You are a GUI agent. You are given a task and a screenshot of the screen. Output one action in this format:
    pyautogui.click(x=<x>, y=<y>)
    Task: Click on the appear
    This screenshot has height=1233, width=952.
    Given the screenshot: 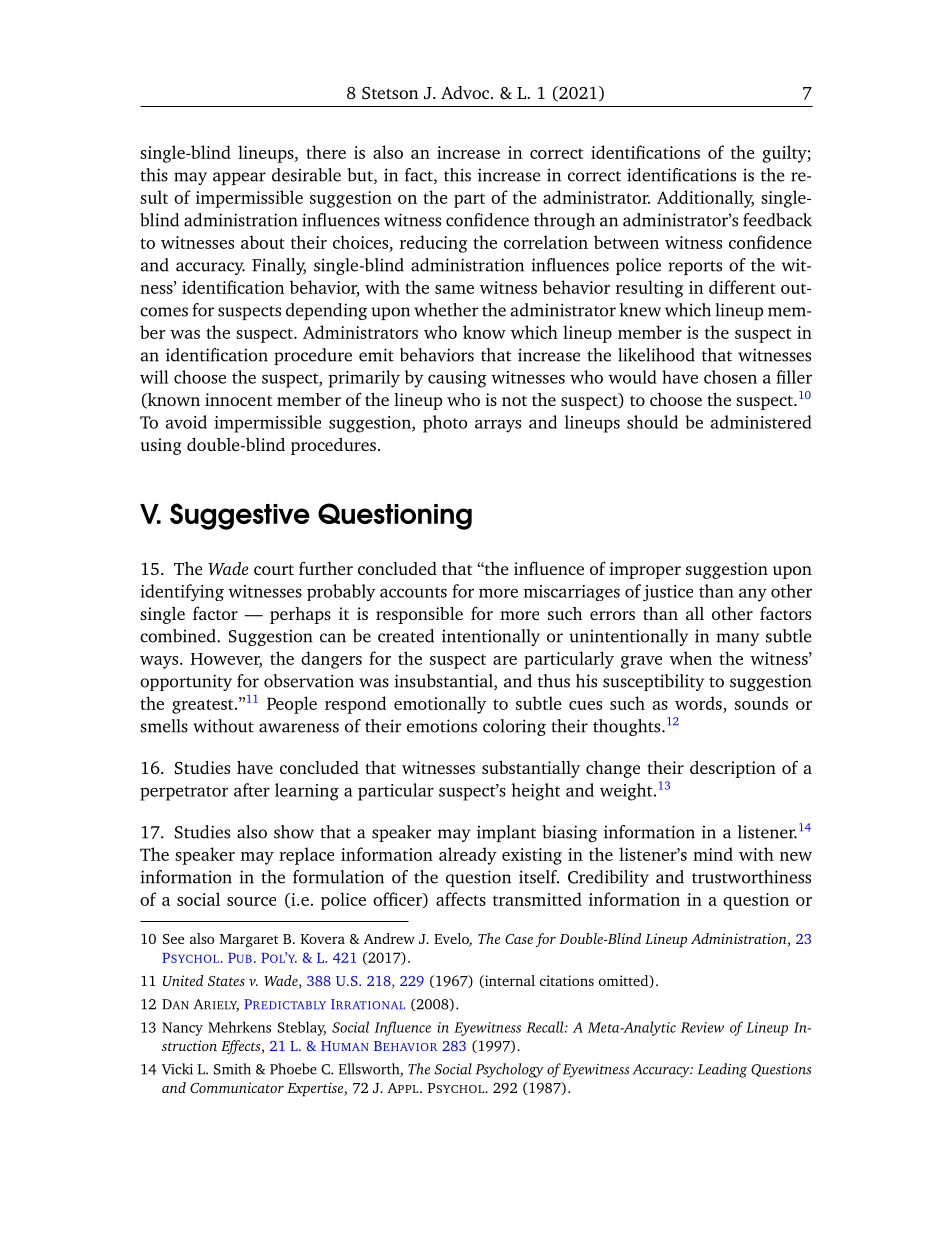 What is the action you would take?
    pyautogui.click(x=239, y=178)
